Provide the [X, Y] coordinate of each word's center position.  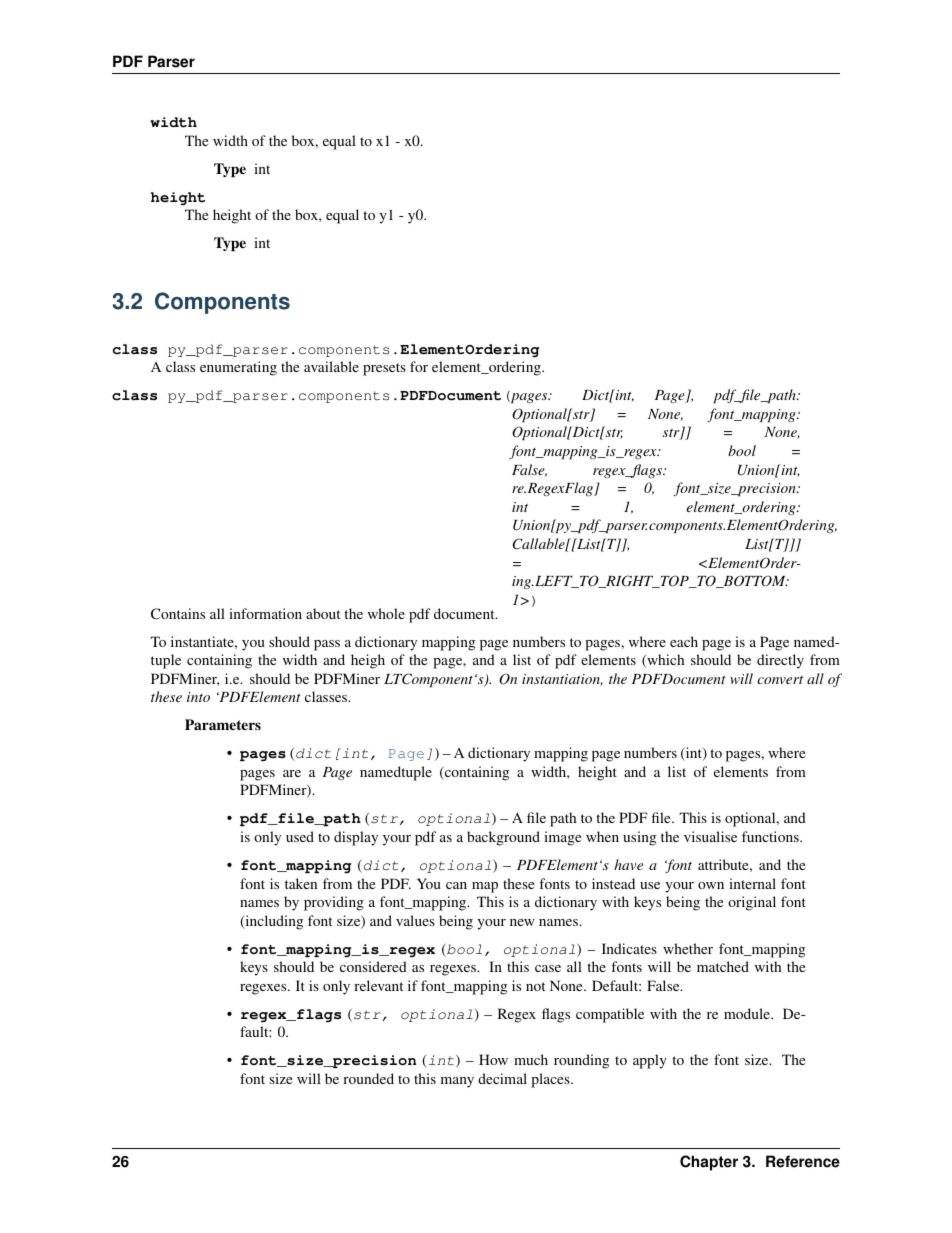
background [503, 838]
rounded [368, 1078]
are [292, 773]
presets [384, 369]
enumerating [238, 368]
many [457, 1082]
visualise [710, 836]
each [684, 641]
